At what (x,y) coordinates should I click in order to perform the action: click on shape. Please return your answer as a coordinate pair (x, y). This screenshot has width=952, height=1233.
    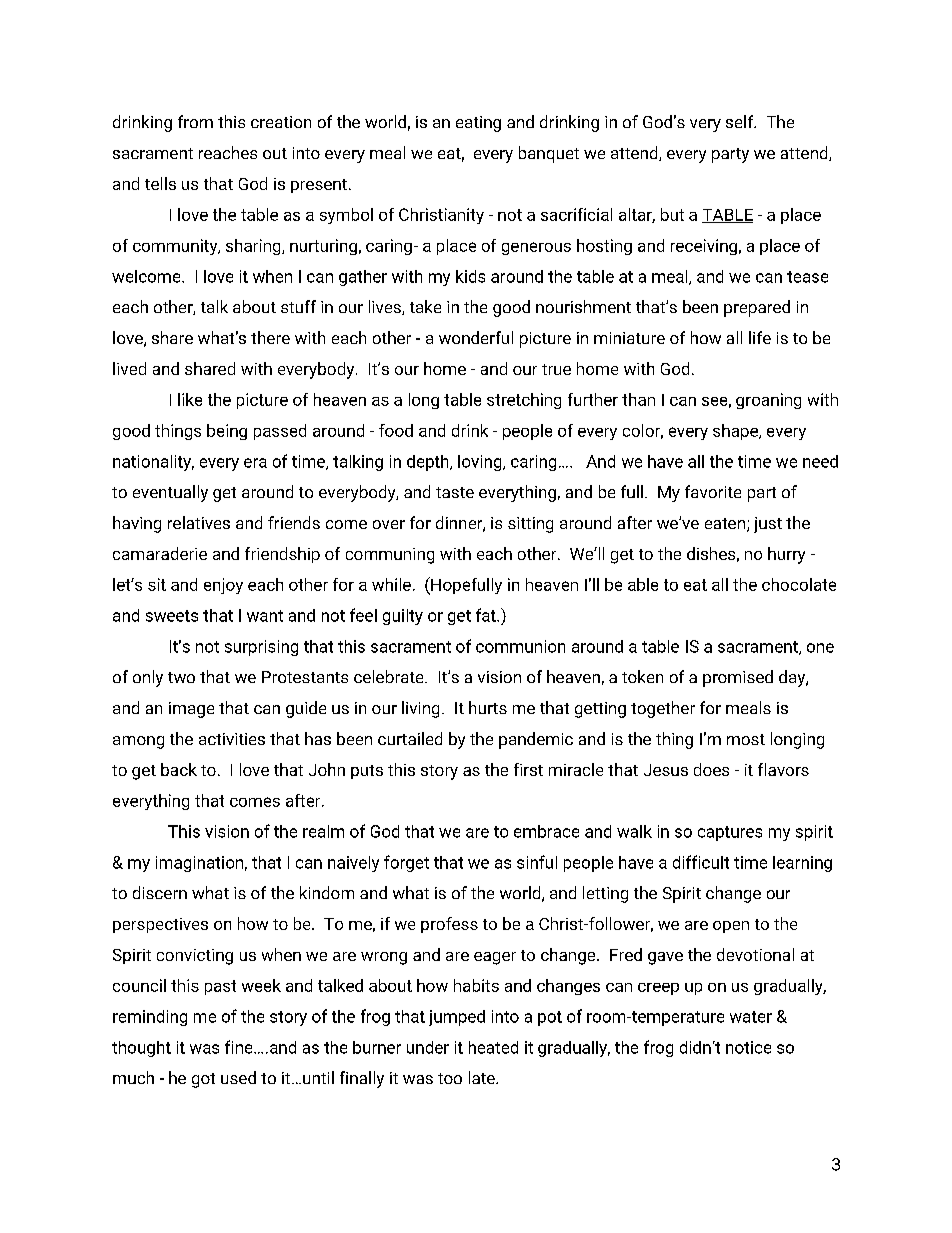
    Looking at the image, I should click on (736, 432).
